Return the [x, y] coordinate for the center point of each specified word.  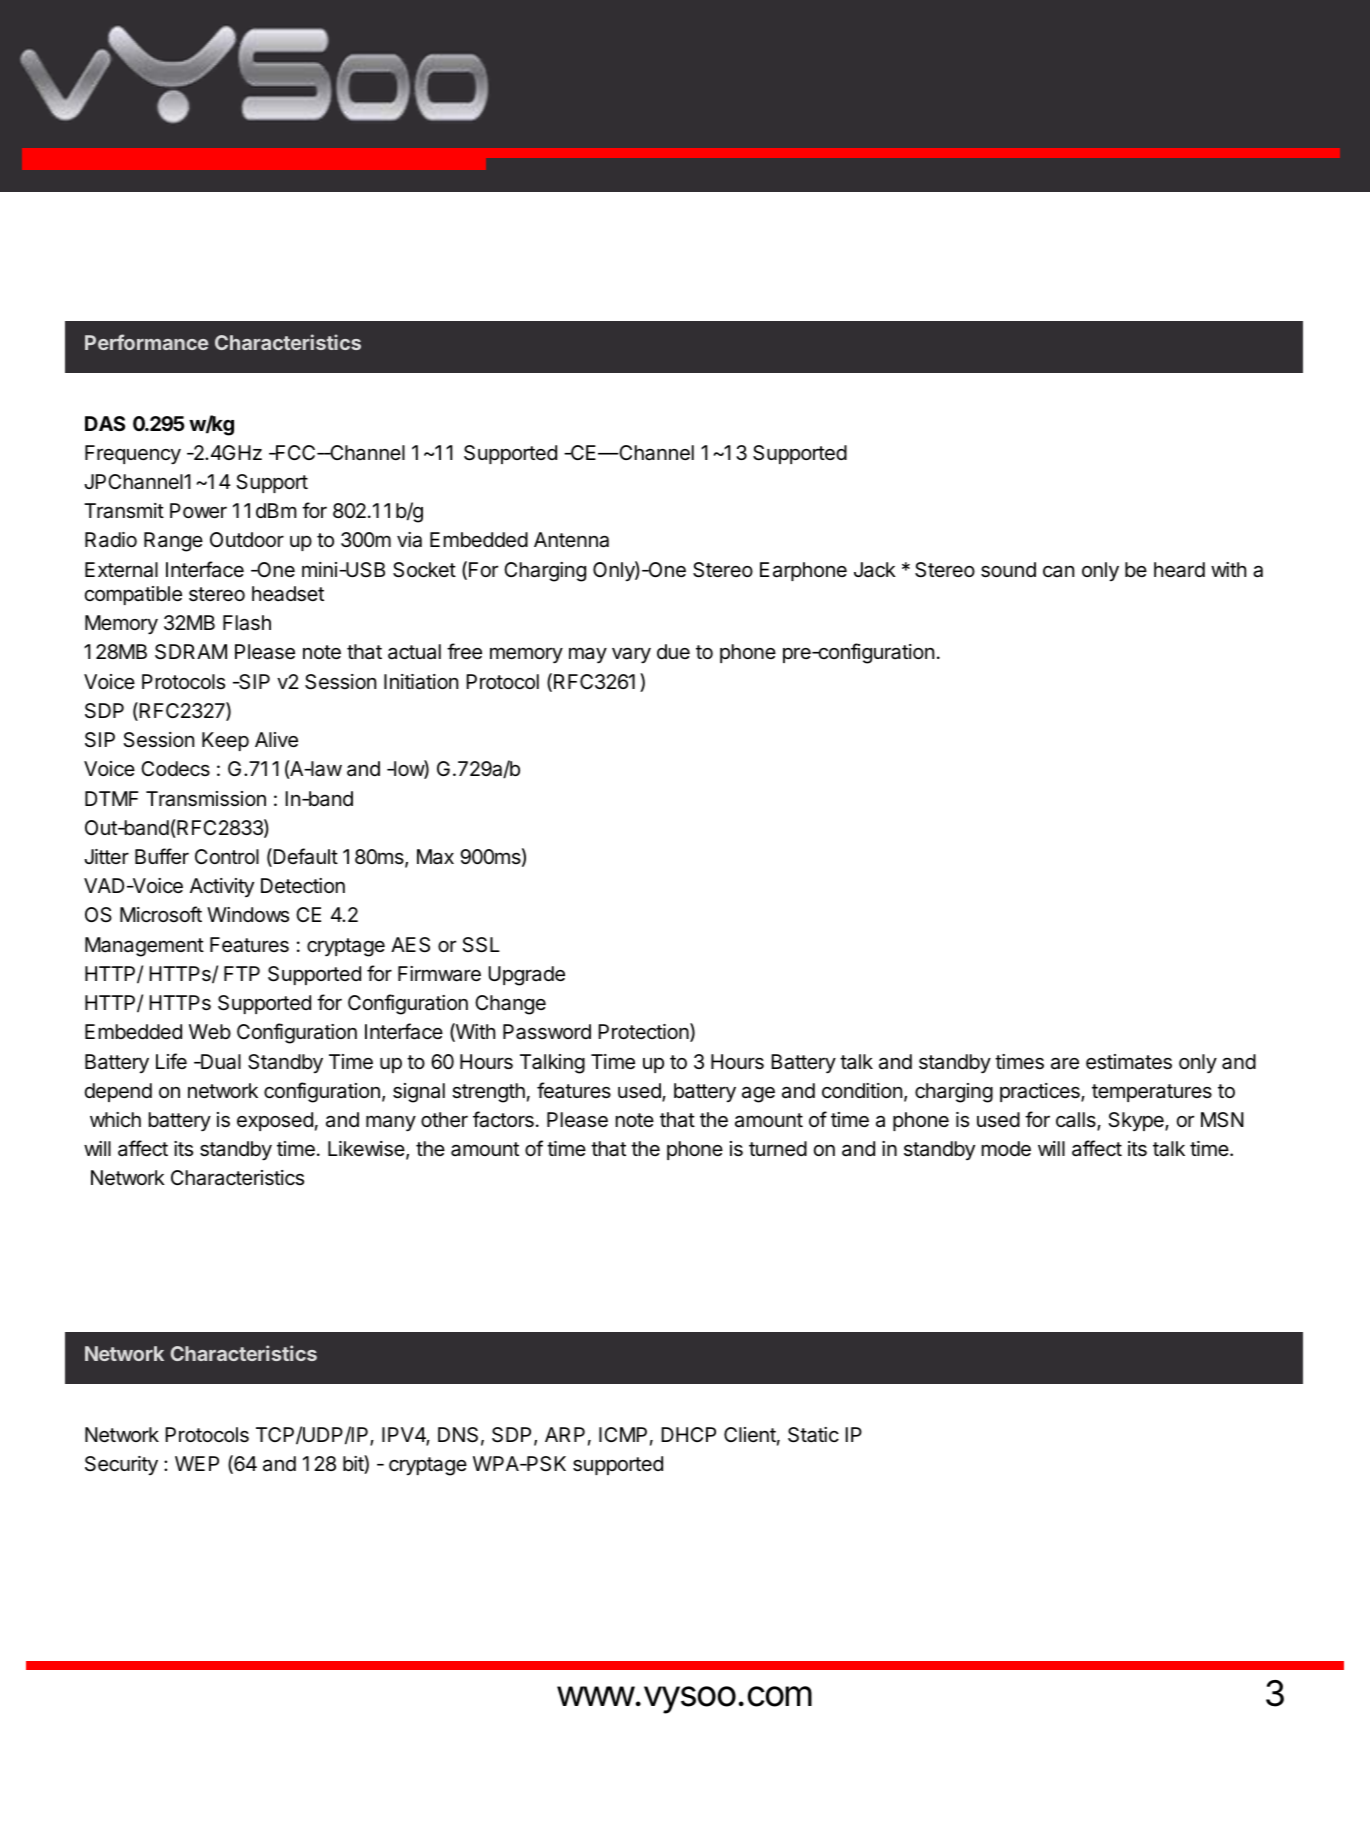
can [1058, 571]
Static [813, 1435]
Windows [248, 915]
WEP [197, 1463]
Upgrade [526, 976]
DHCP [688, 1434]
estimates [1129, 1062]
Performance [147, 342]
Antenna [571, 540]
